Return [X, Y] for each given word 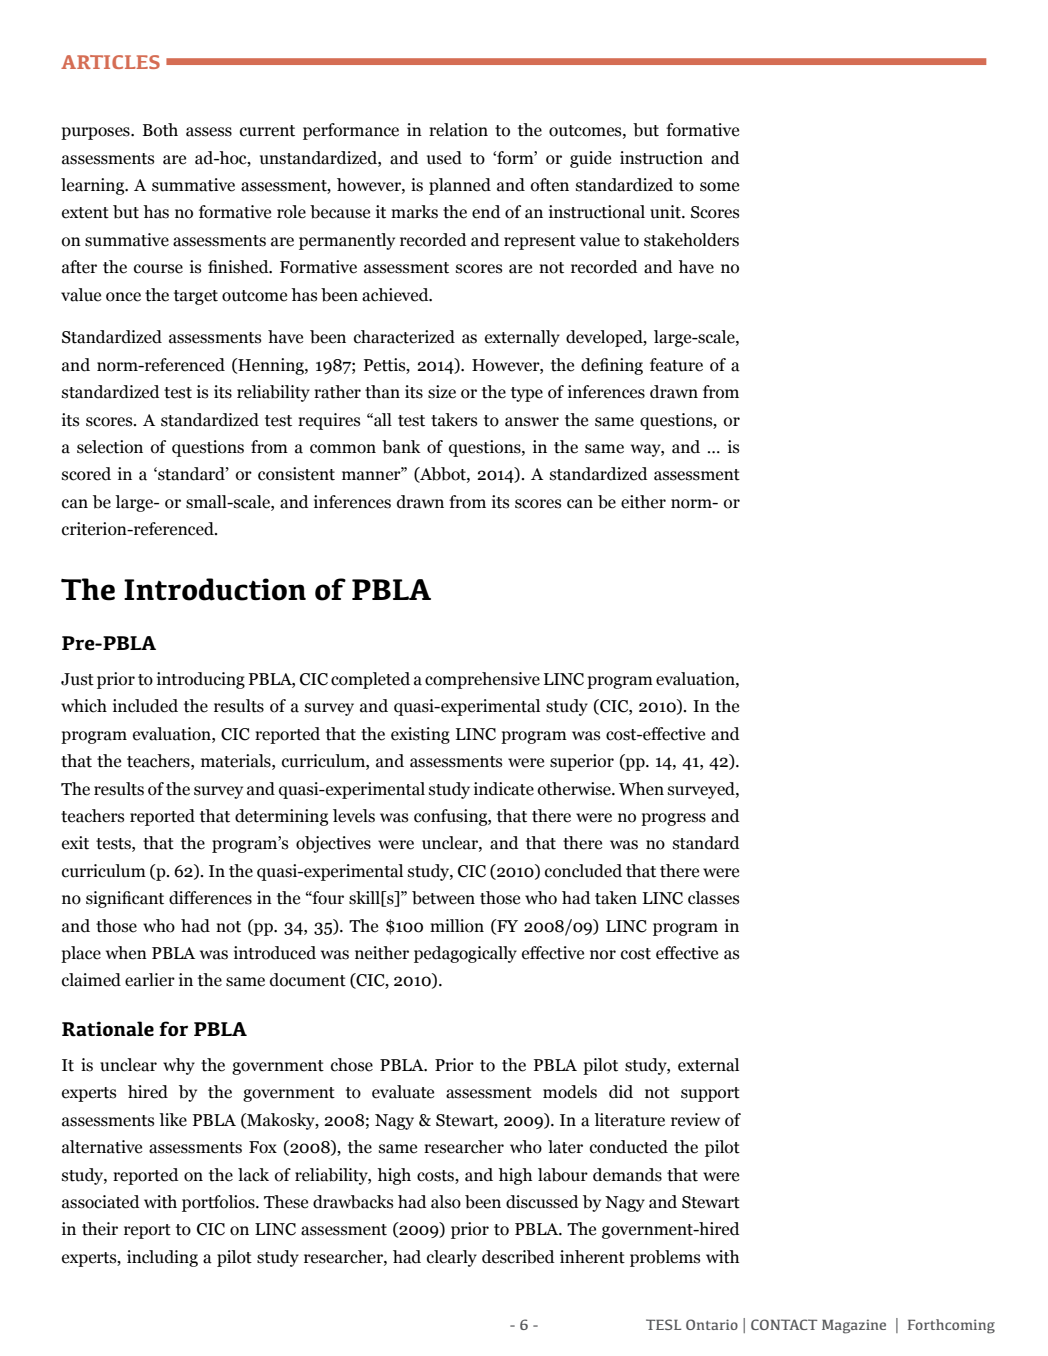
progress [673, 819]
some [719, 187]
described [518, 1257]
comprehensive [482, 680]
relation [458, 130]
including [162, 1258]
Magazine [854, 1326]
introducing [201, 680]
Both [160, 130]
